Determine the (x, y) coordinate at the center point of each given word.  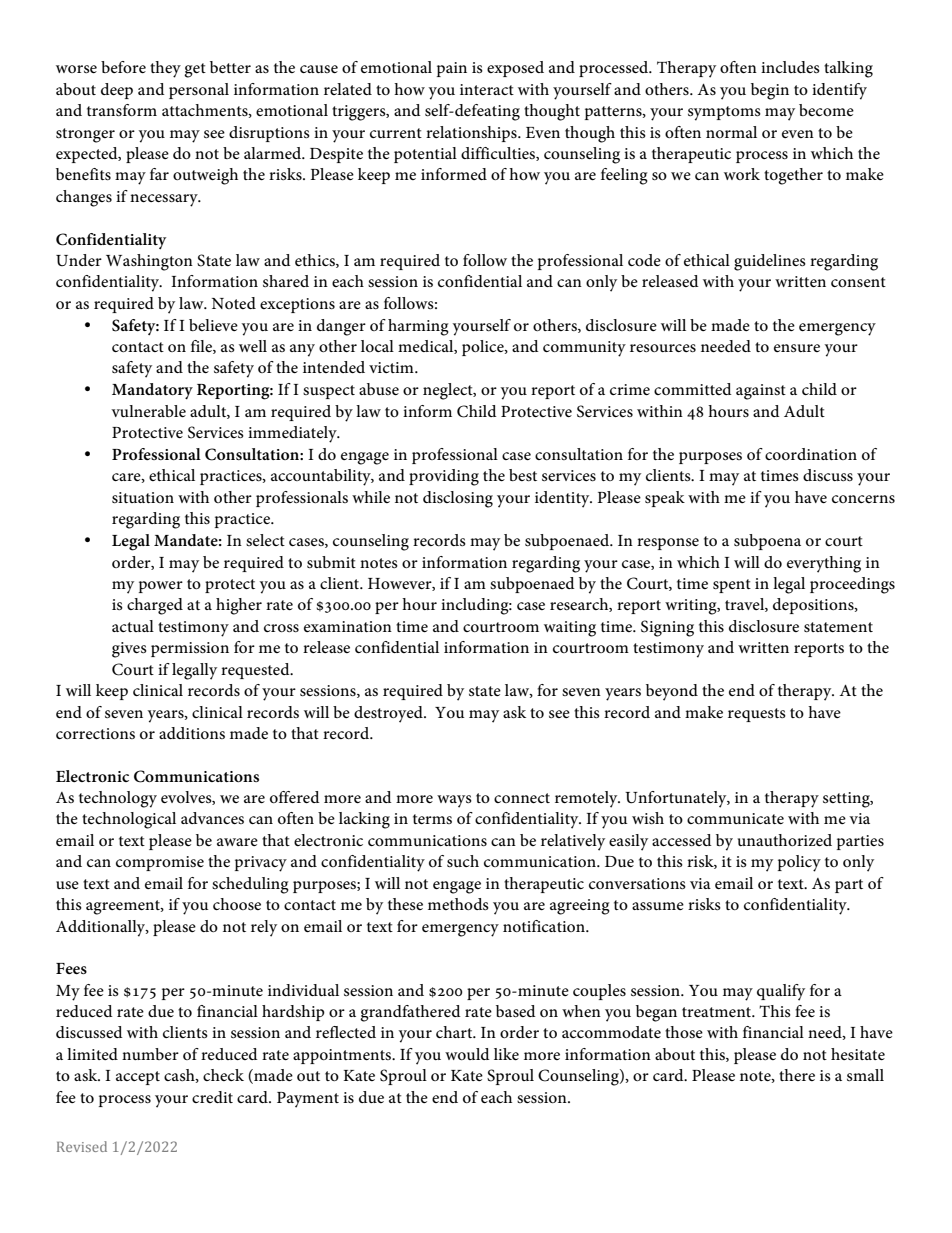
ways (454, 801)
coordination (811, 454)
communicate (735, 818)
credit (212, 1097)
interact (487, 89)
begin (770, 91)
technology (118, 799)
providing (444, 477)
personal (199, 91)
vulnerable (148, 411)
